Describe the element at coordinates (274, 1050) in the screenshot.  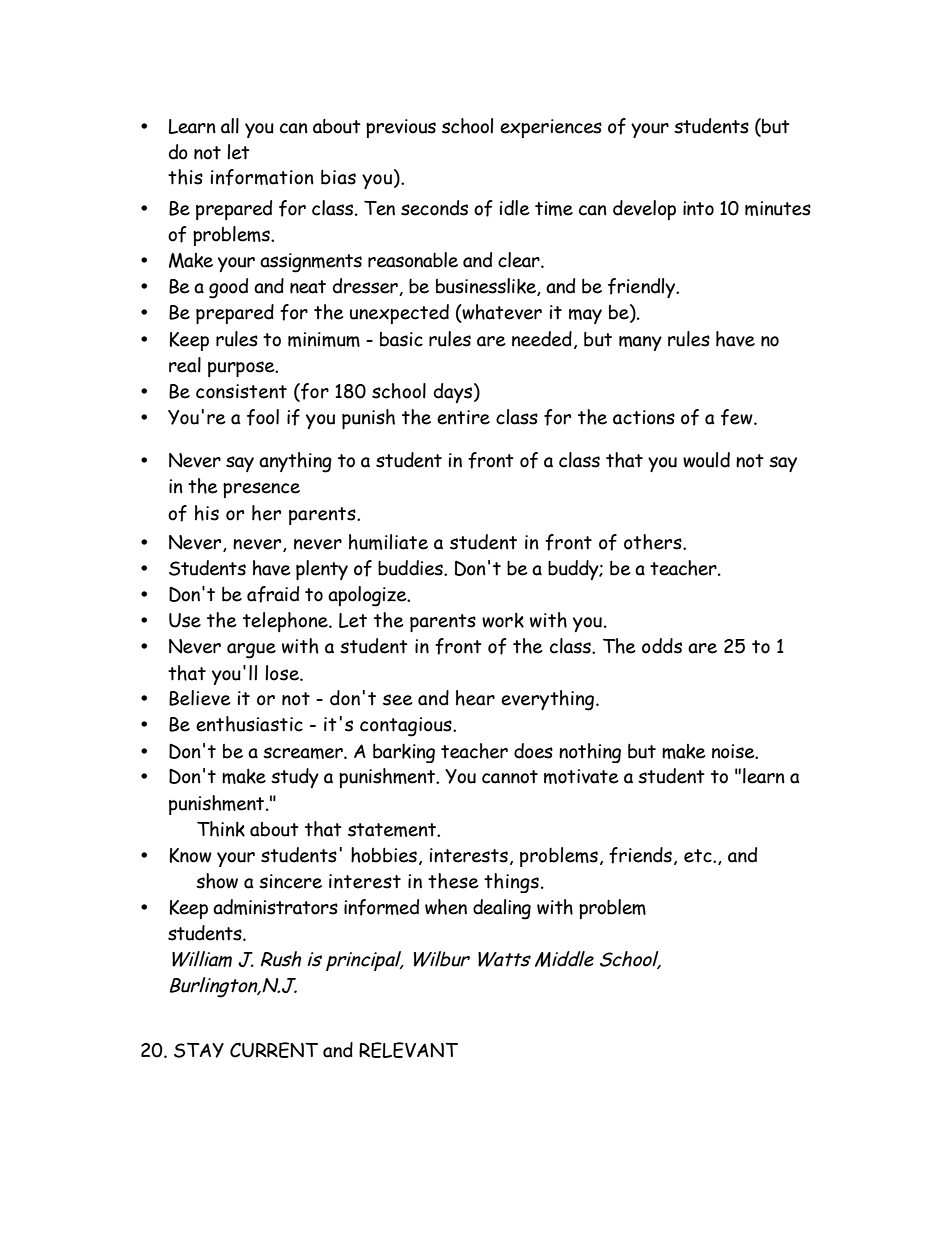
I see `CURRENT` at that location.
